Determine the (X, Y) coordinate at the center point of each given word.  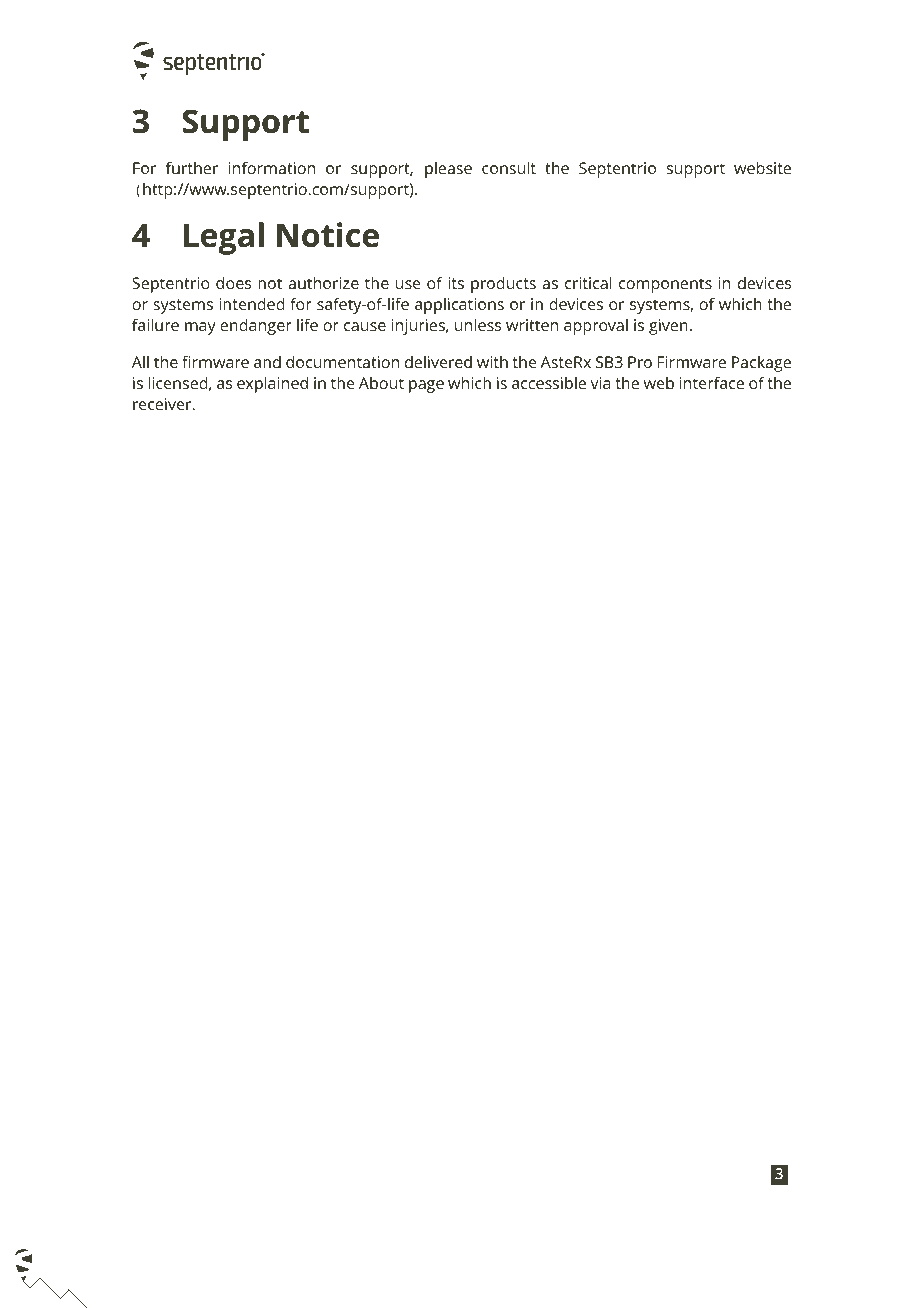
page (426, 386)
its (456, 283)
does (233, 282)
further (192, 167)
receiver (163, 404)
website (762, 167)
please (448, 169)
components (665, 285)
